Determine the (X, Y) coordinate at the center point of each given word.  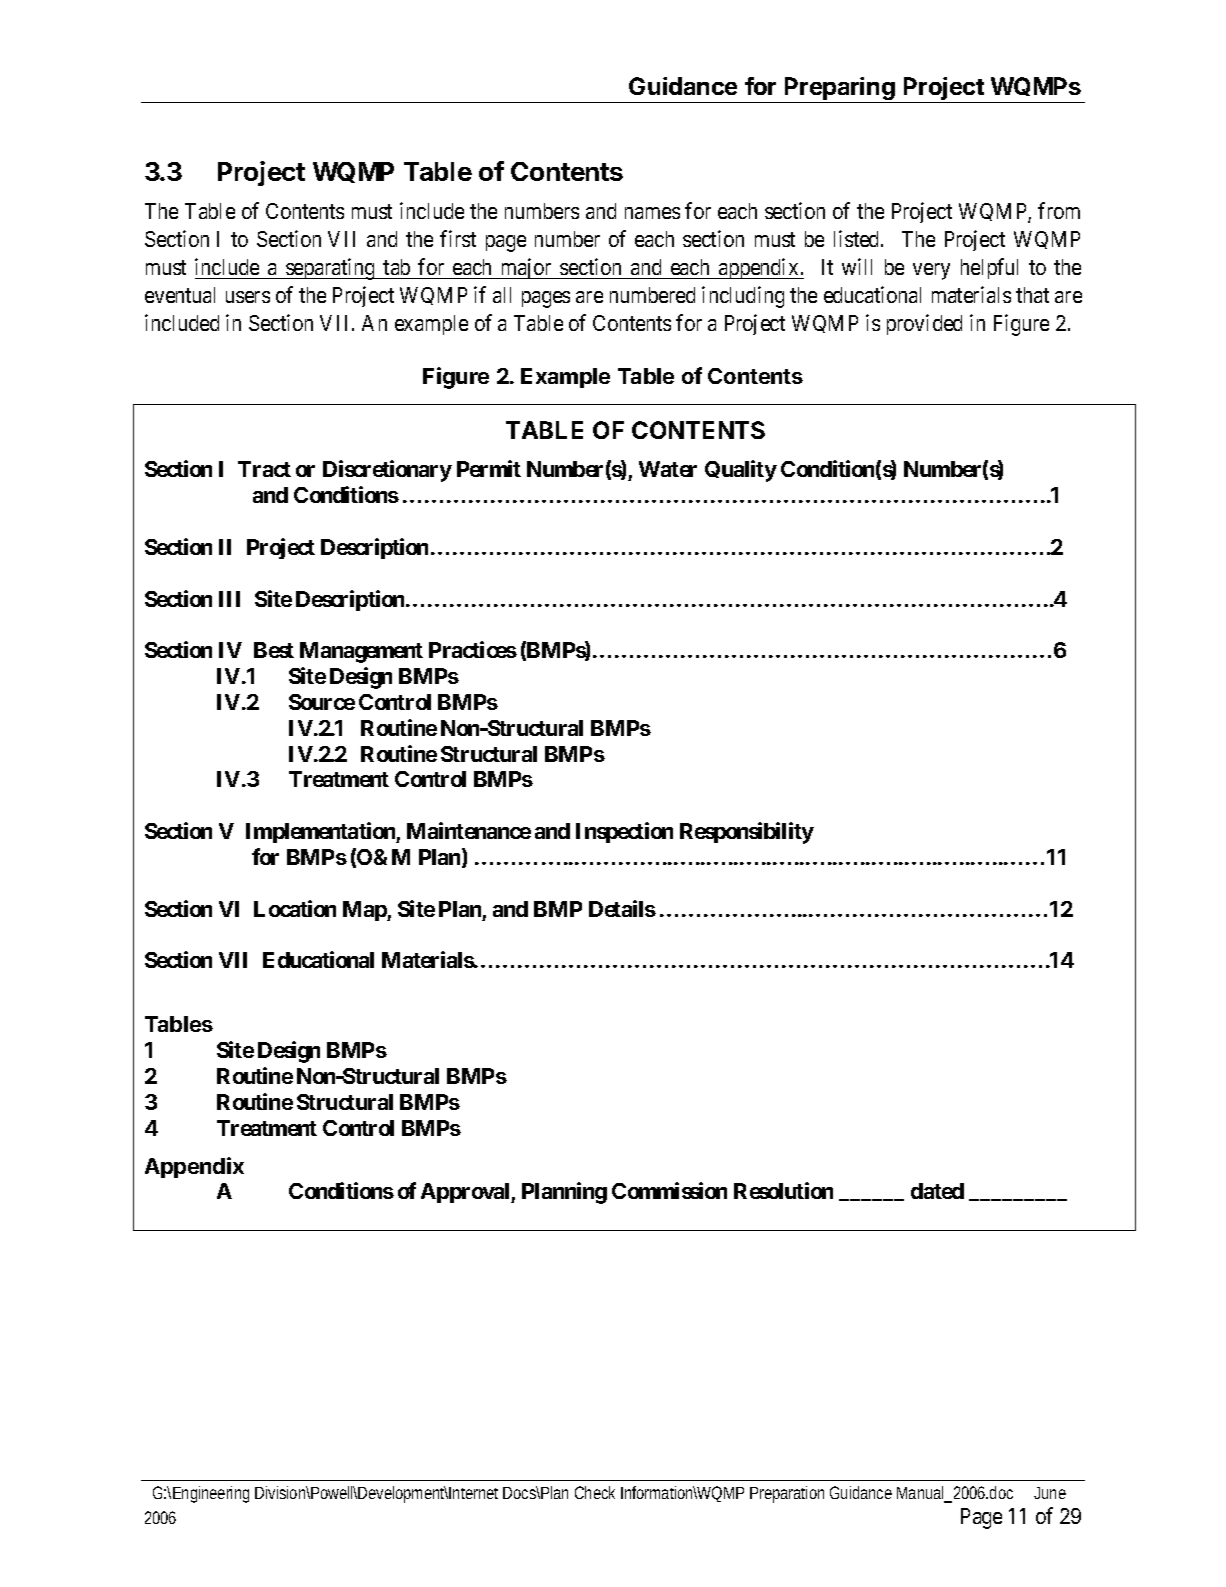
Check (595, 1492)
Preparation (787, 1494)
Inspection (624, 832)
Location (295, 908)
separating (331, 269)
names (652, 213)
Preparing (840, 90)
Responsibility (747, 833)
